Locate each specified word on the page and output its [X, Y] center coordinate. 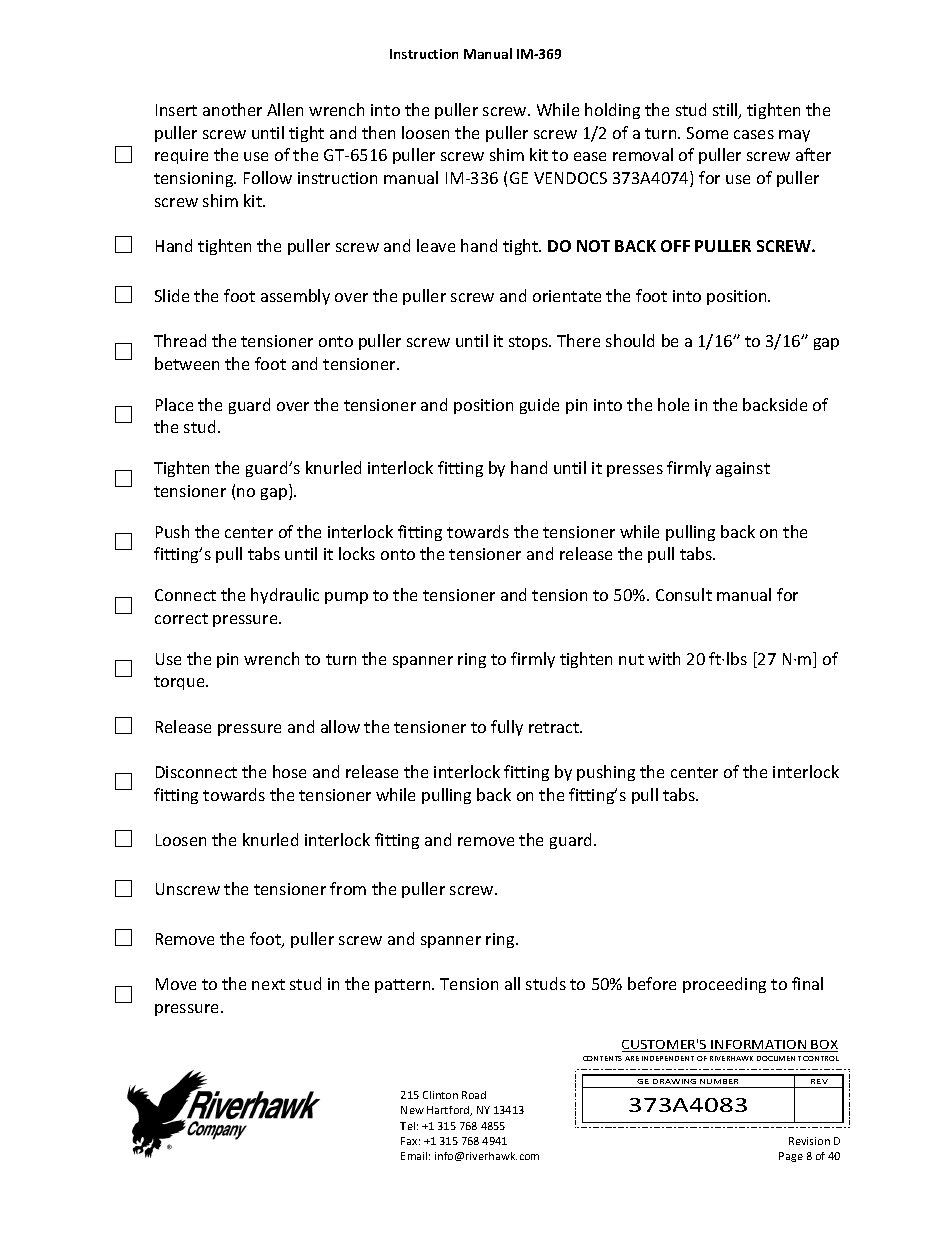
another [232, 109]
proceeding [724, 985]
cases [754, 134]
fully [507, 728]
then [378, 132]
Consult [684, 594]
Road [474, 1095]
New [412, 1110]
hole [673, 404]
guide [539, 406]
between [187, 363]
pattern [404, 986]
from [348, 888]
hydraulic [285, 596]
